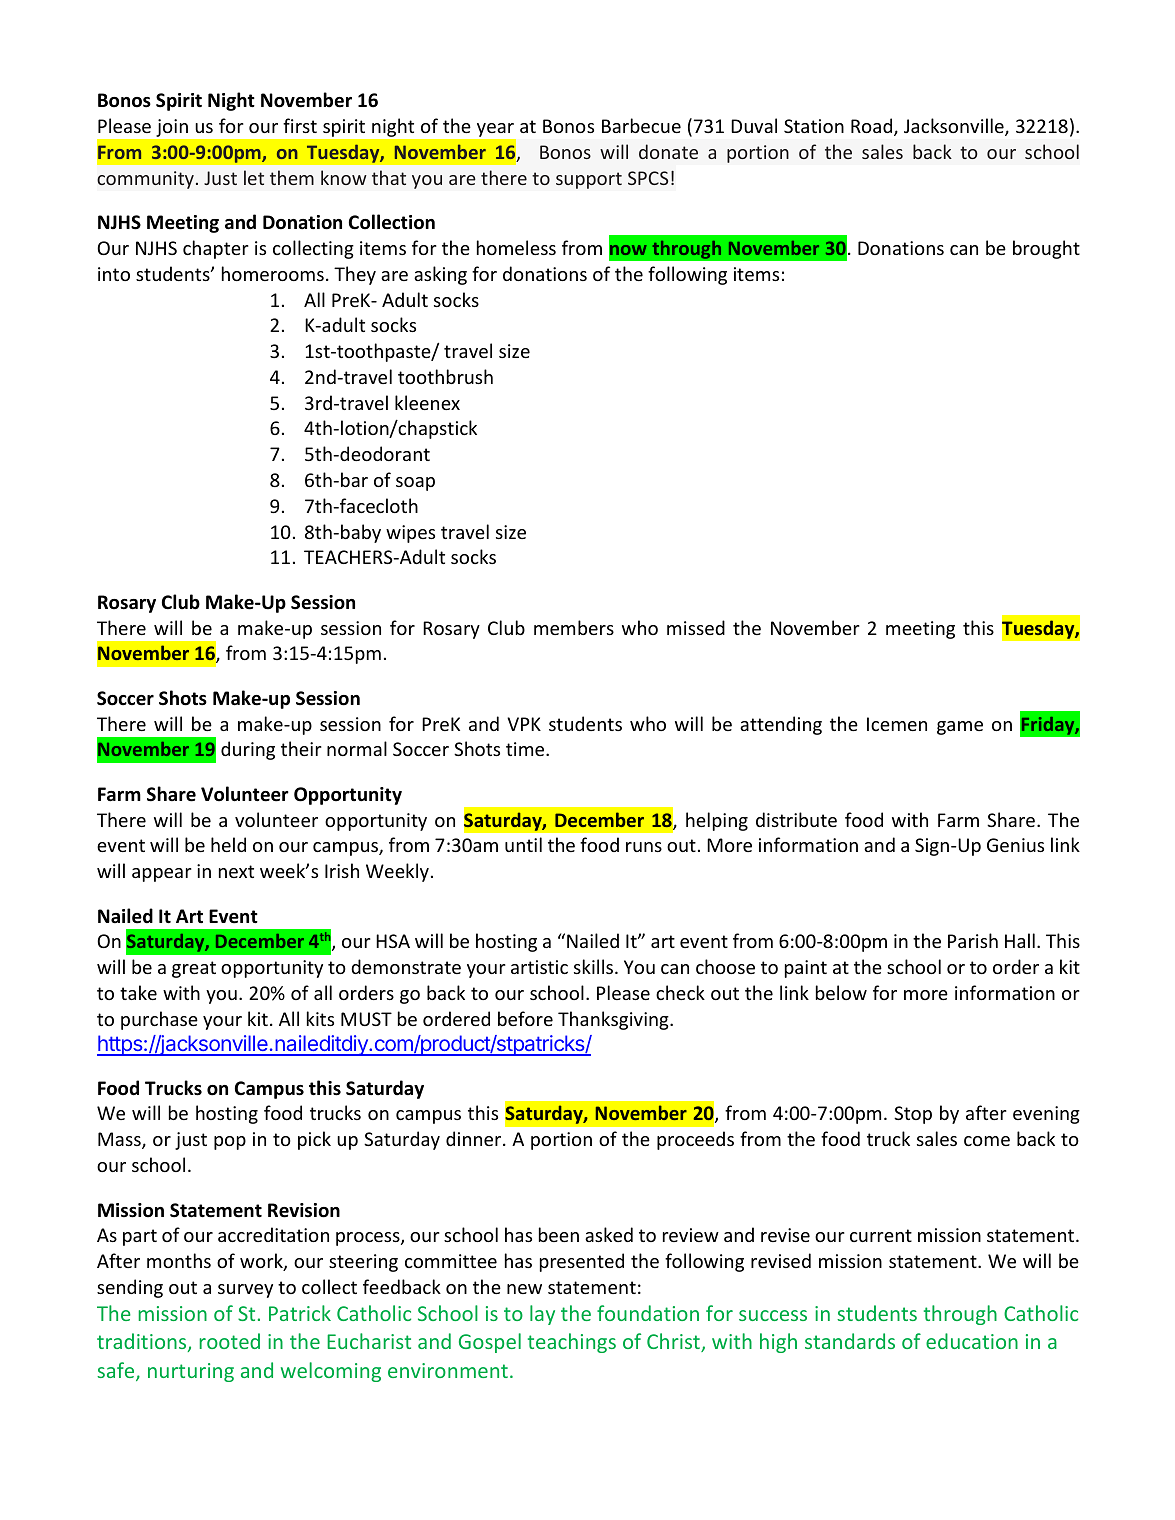 Image resolution: width=1175 pixels, height=1520 pixels. Describe the element at coordinates (248, 750) in the screenshot. I see `during` at that location.
